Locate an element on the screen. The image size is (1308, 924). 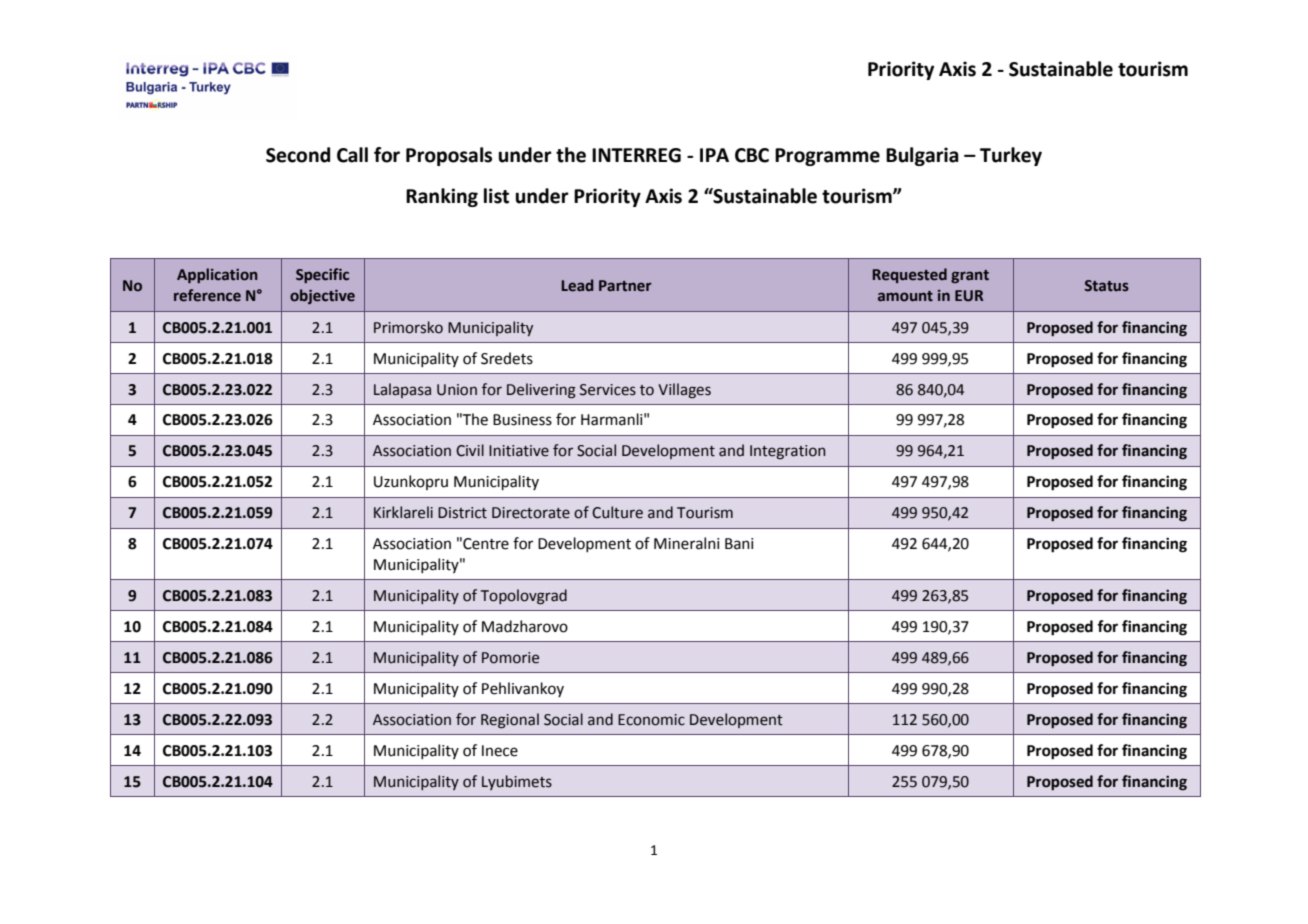
CBC is located at coordinates (752, 155).
